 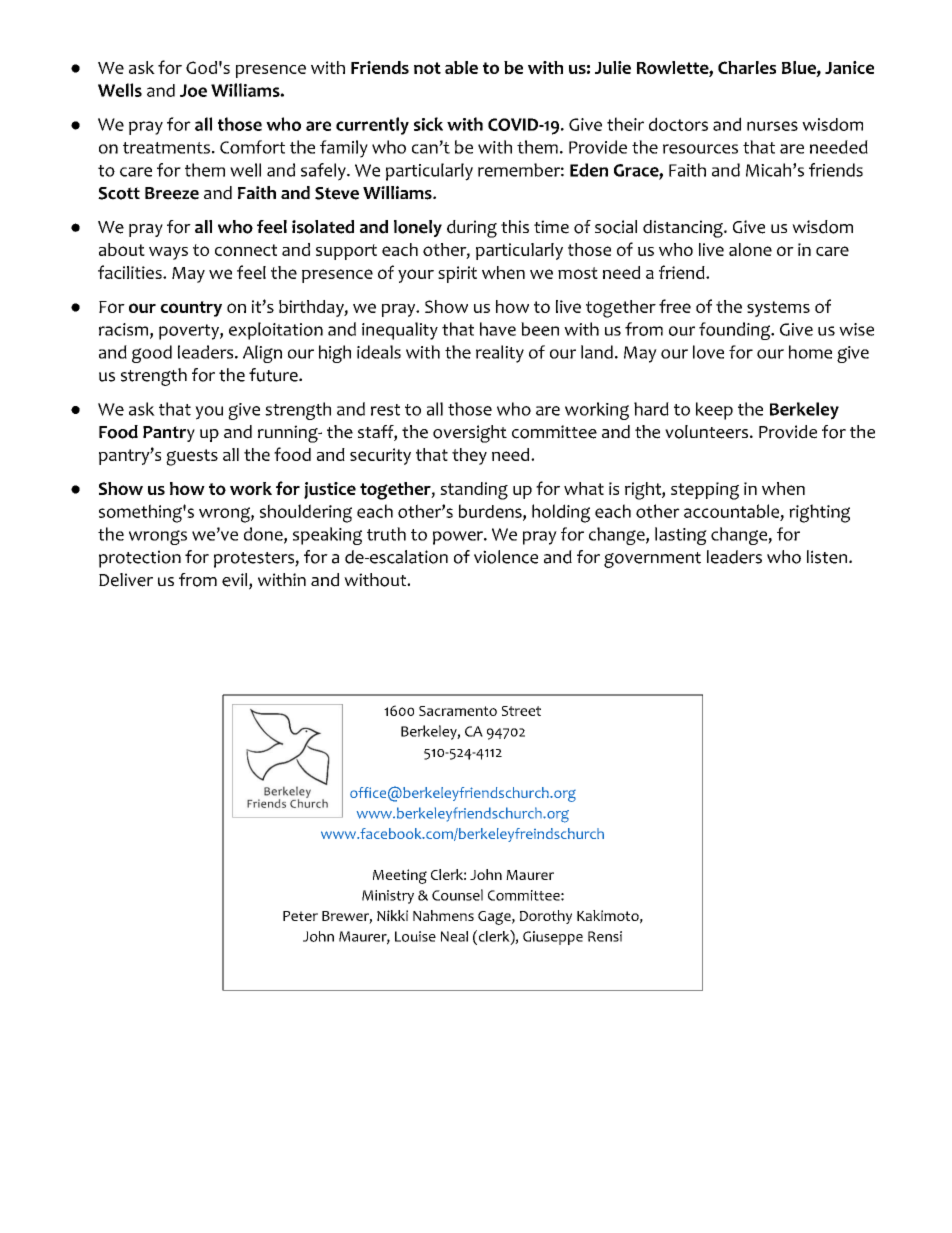 What do you see at coordinates (458, 711) in the image?
I see `Sacramento` at bounding box center [458, 711].
